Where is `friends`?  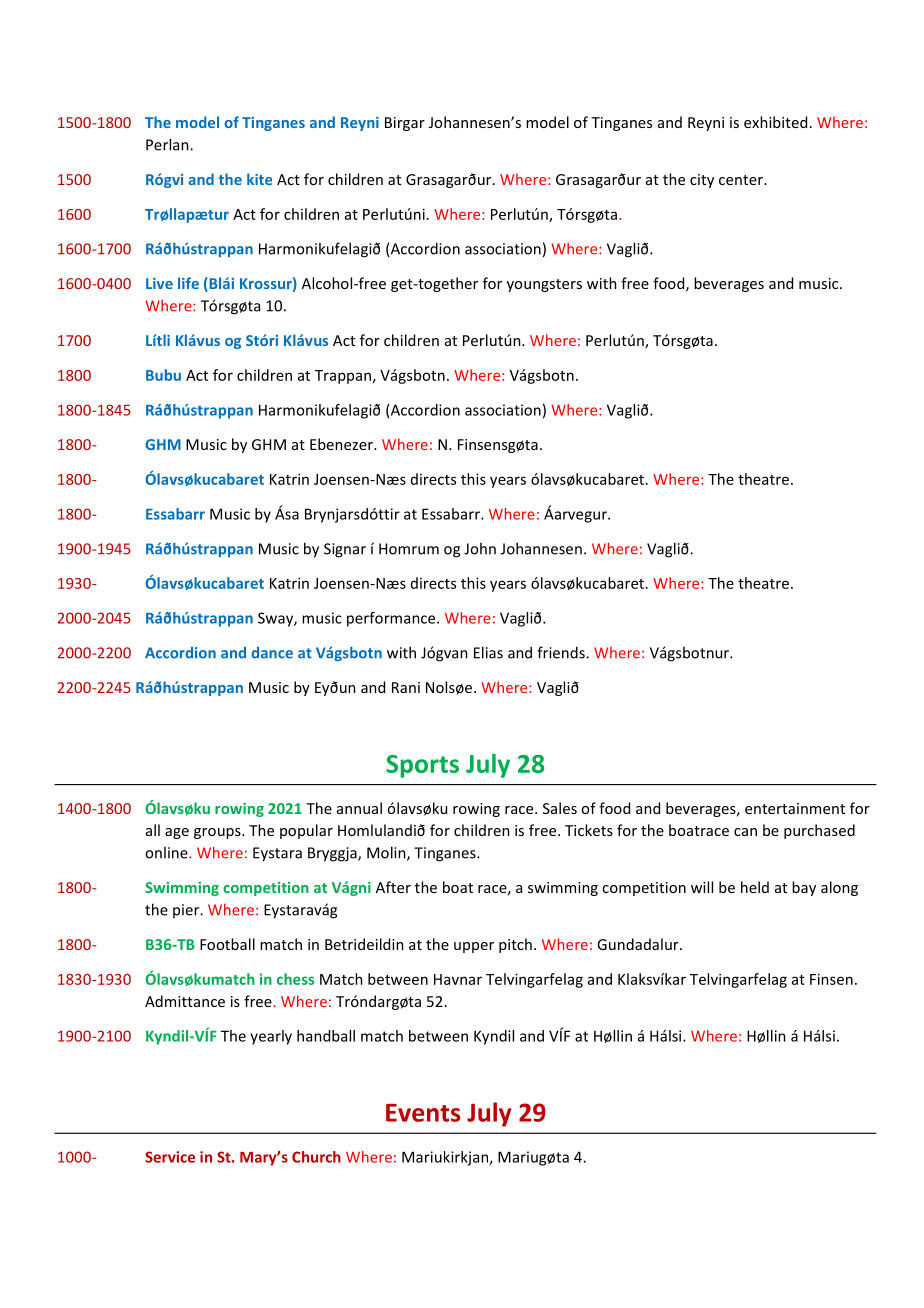 friends is located at coordinates (562, 652).
